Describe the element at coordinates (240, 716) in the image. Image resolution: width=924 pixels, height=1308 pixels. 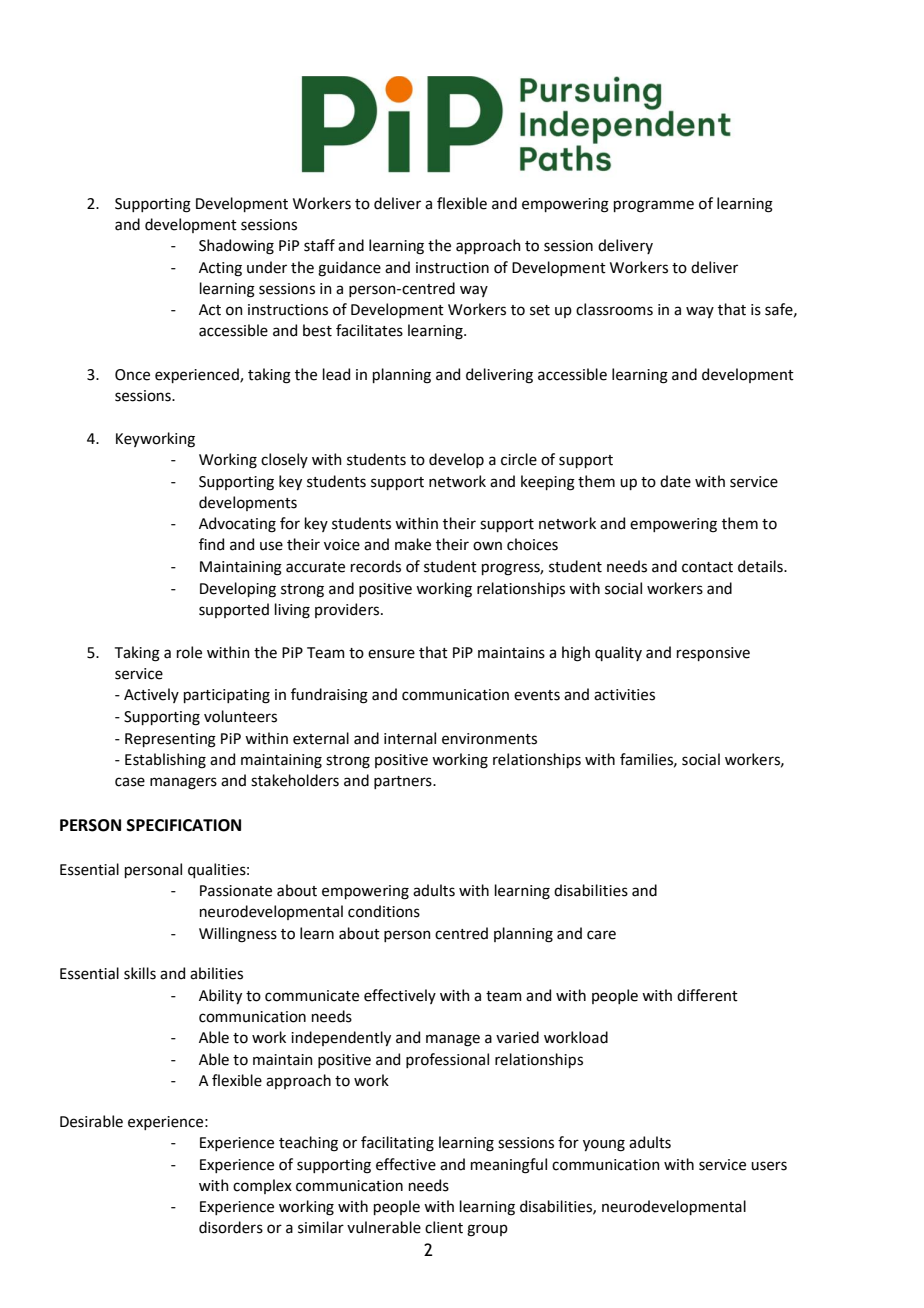
I see `volunteers` at that location.
